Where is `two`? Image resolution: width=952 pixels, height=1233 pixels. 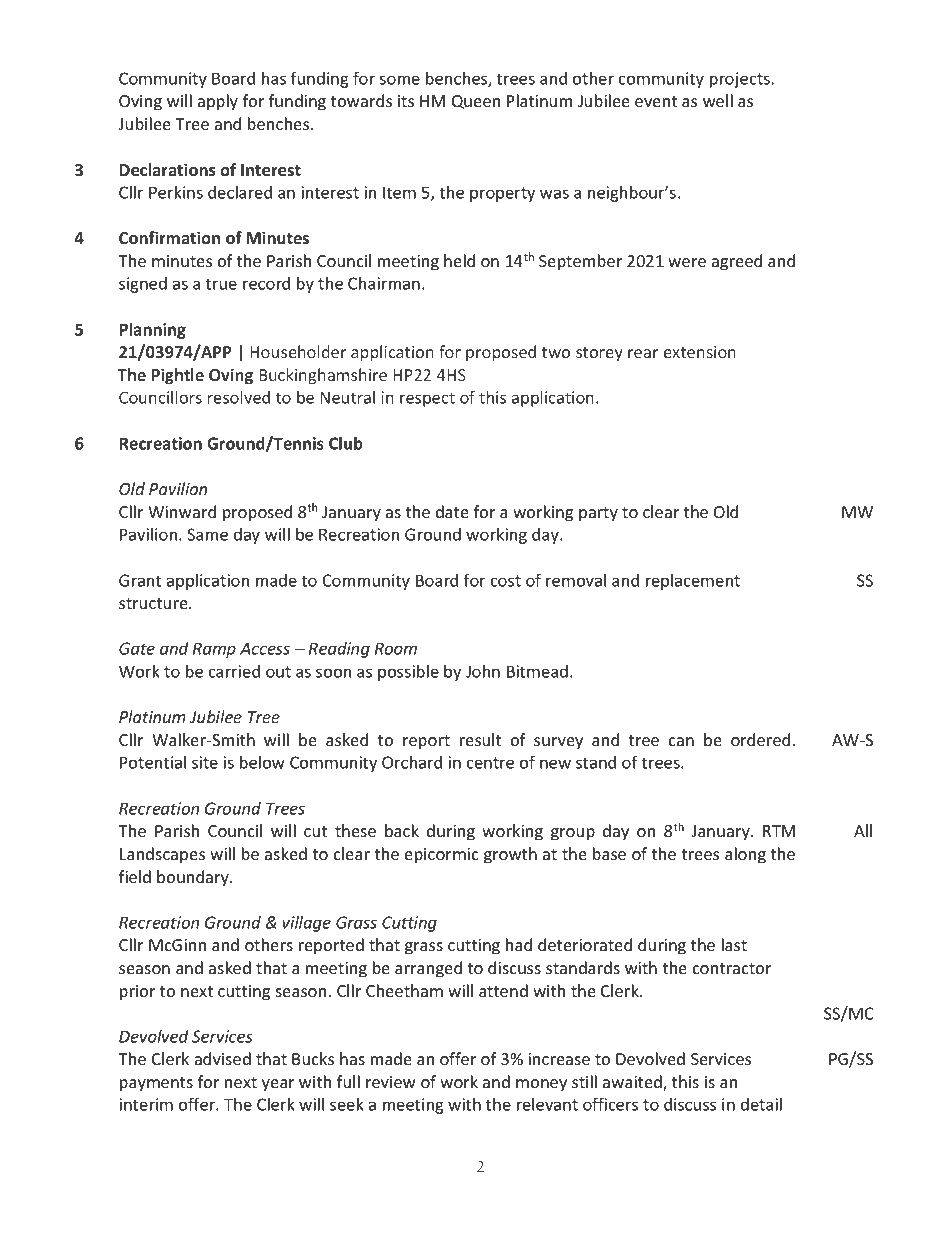
two is located at coordinates (556, 352).
